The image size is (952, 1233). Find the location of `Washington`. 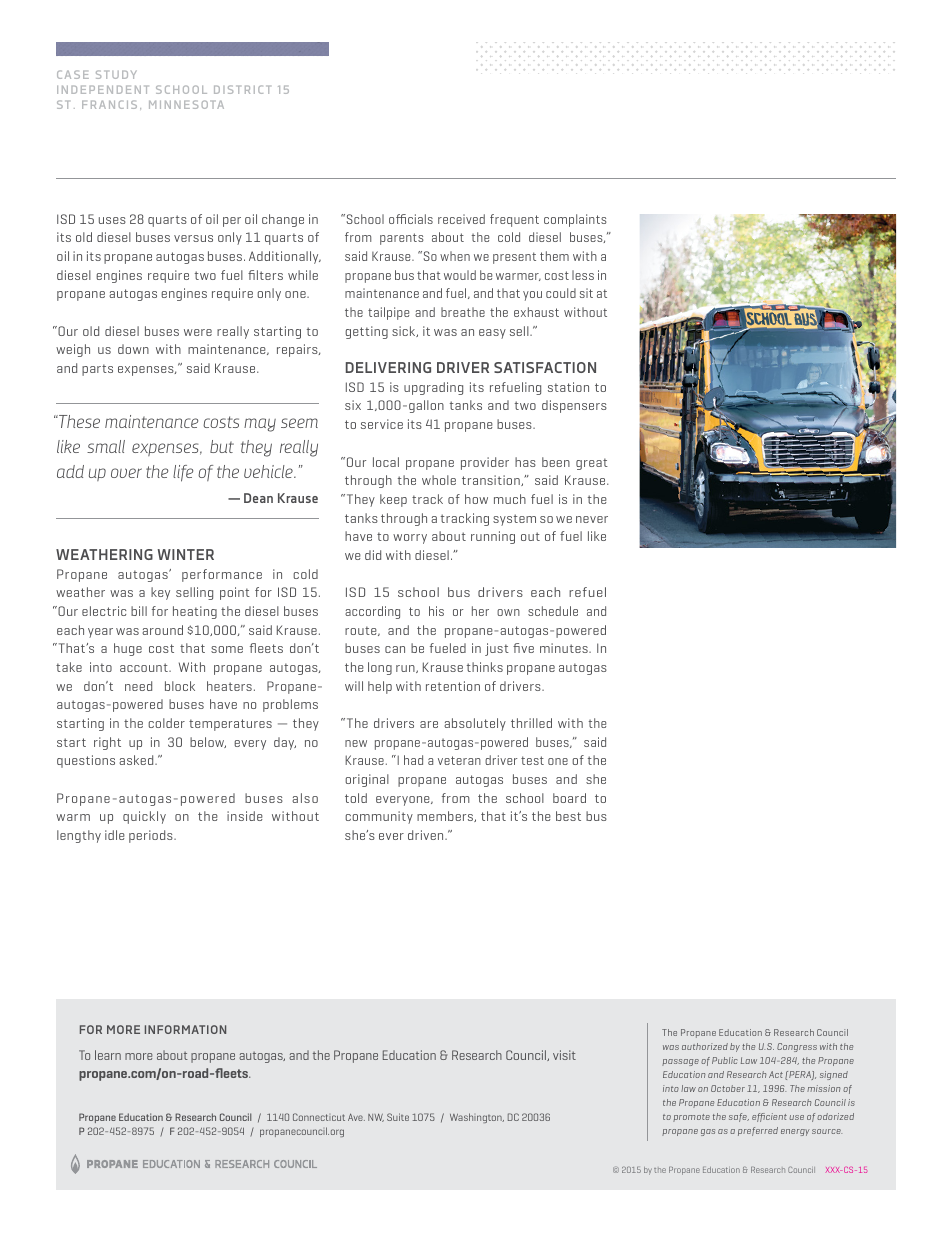

Washington is located at coordinates (477, 1118).
